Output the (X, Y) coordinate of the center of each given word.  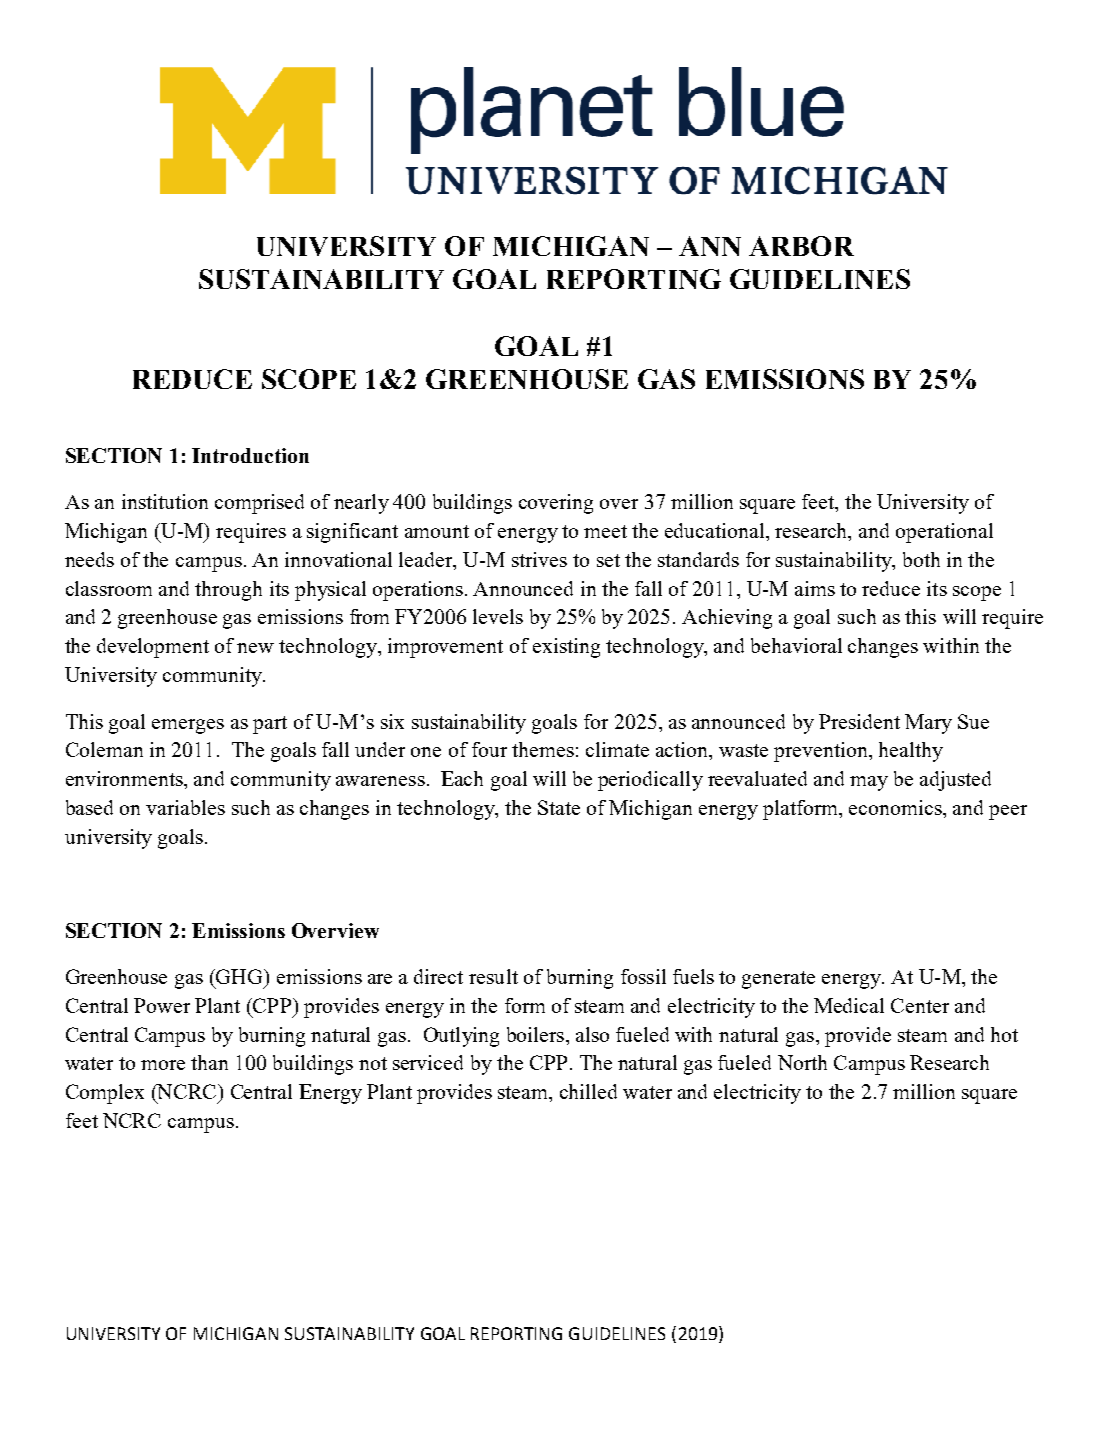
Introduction (250, 455)
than (209, 1062)
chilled (588, 1091)
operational (944, 533)
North (802, 1062)
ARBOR (801, 246)
